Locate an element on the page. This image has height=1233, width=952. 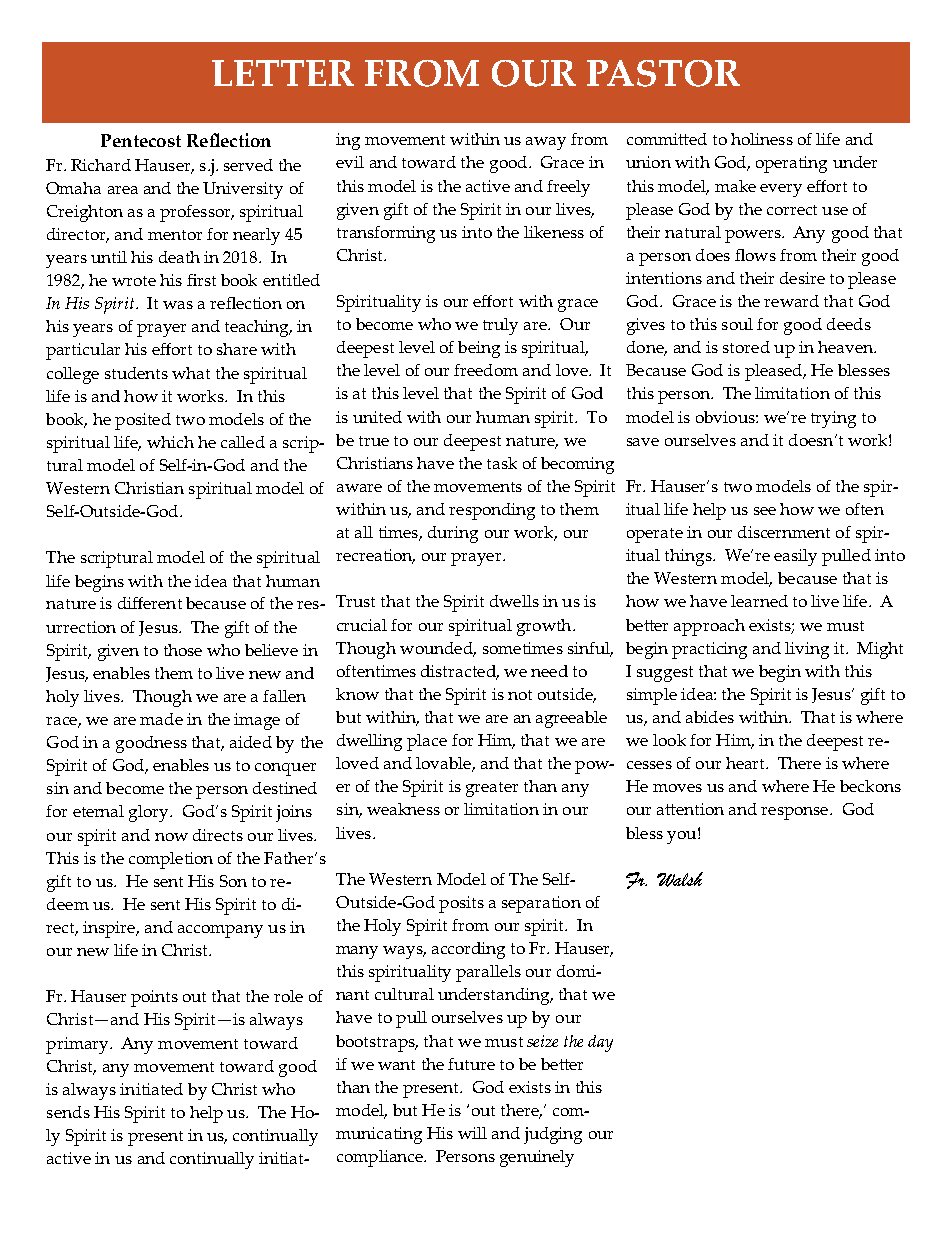
Pentecost is located at coordinates (141, 140).
